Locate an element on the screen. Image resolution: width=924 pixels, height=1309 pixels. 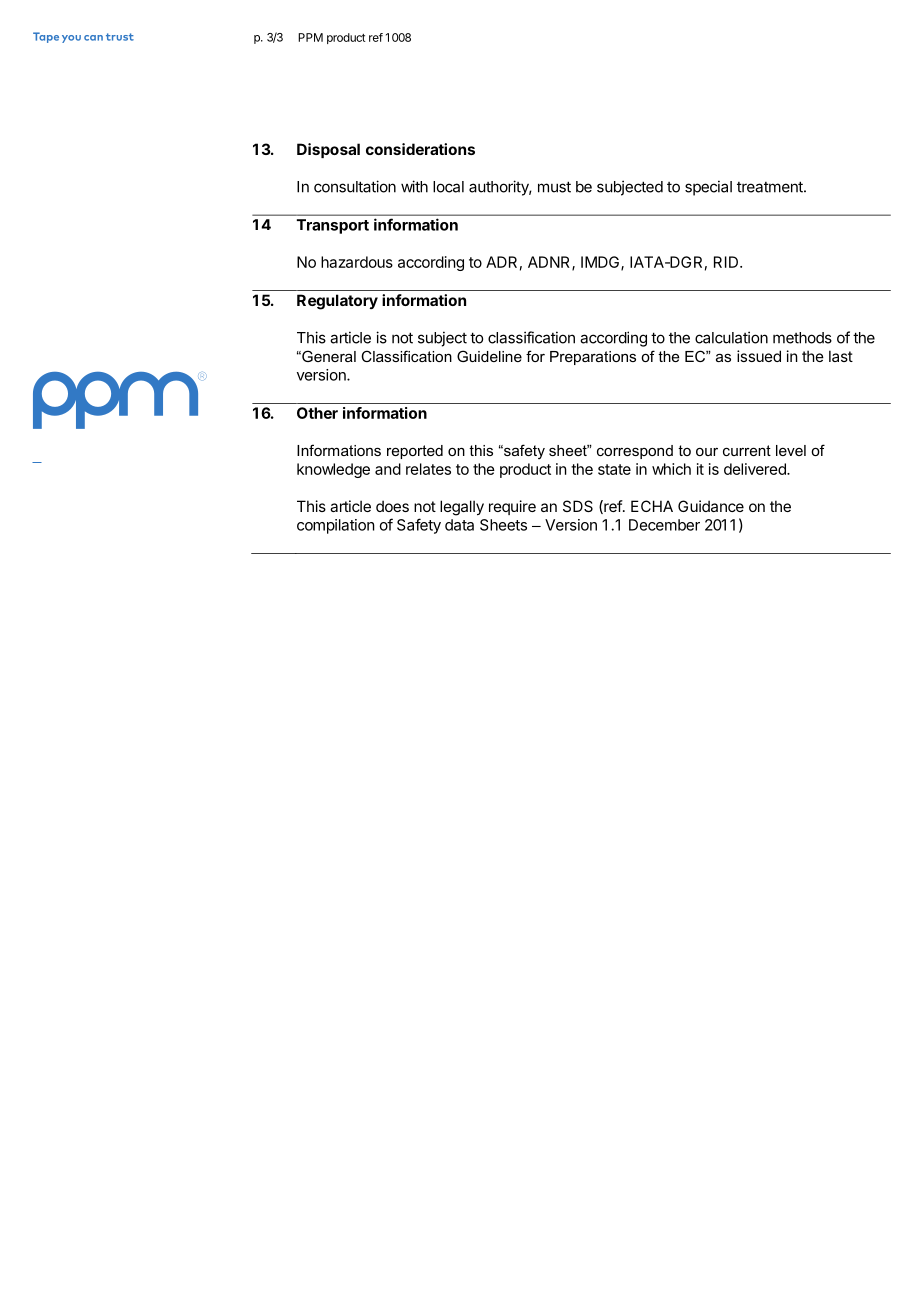
special is located at coordinates (708, 188).
